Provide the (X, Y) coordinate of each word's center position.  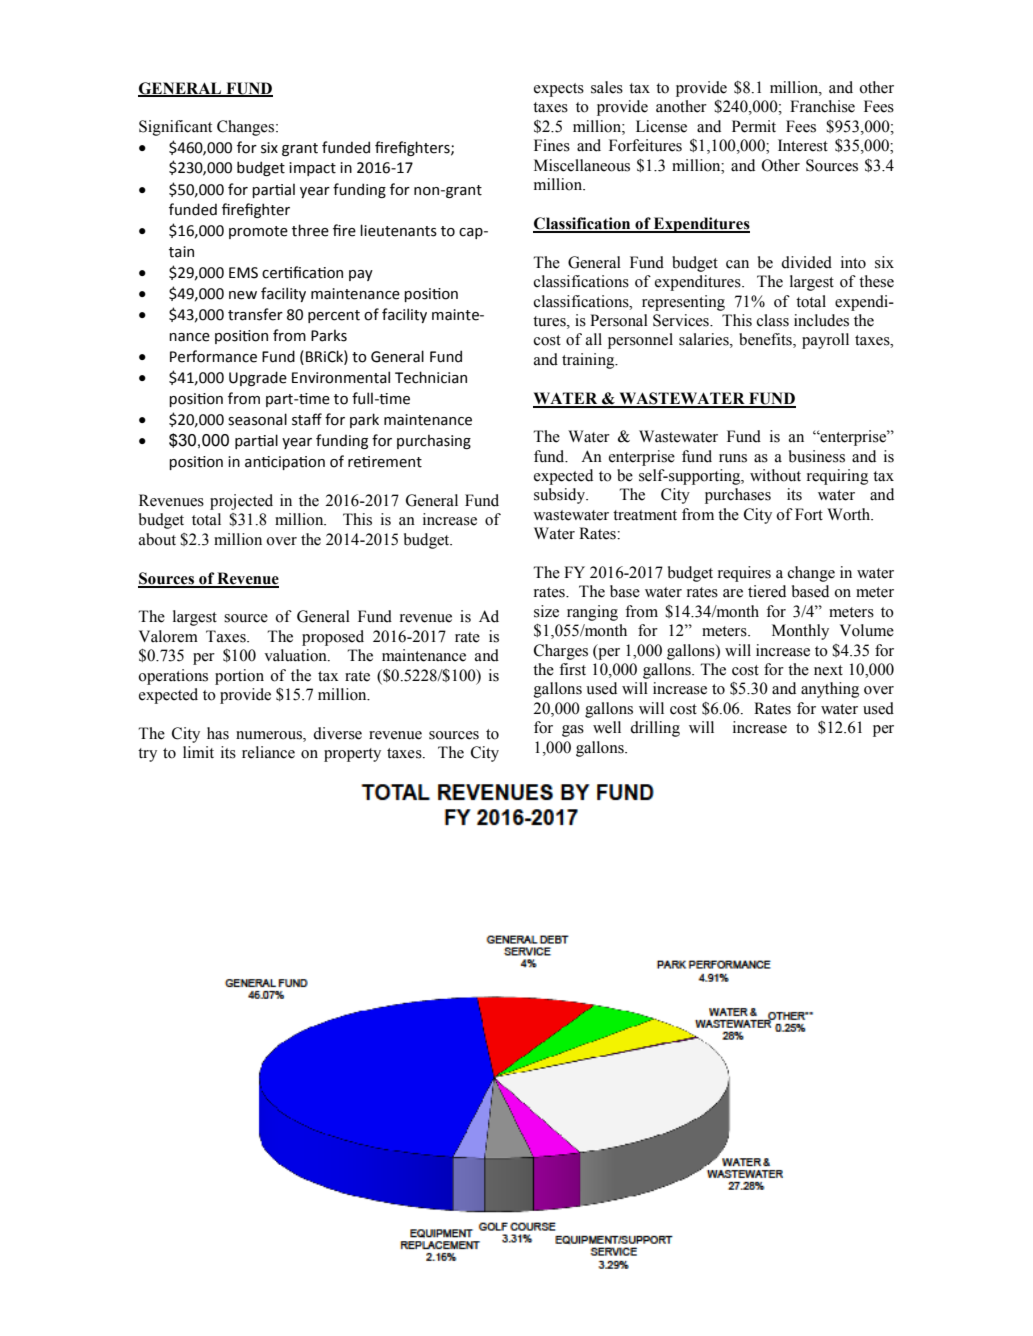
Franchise (822, 106)
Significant (175, 128)
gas (573, 731)
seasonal (257, 419)
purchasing (434, 441)
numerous (270, 735)
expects (559, 90)
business (817, 456)
